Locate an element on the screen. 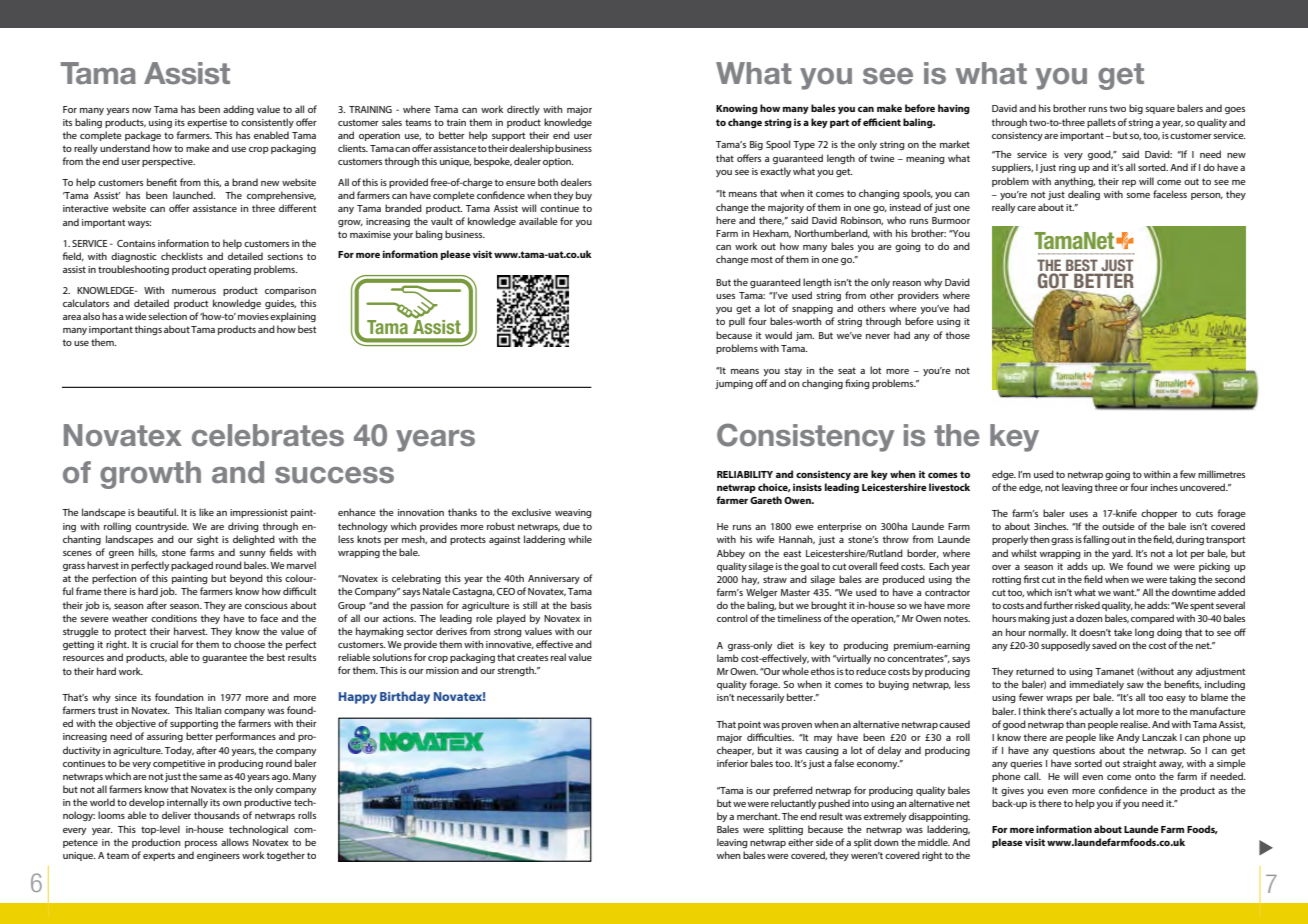  pallets is located at coordinates (1101, 123).
